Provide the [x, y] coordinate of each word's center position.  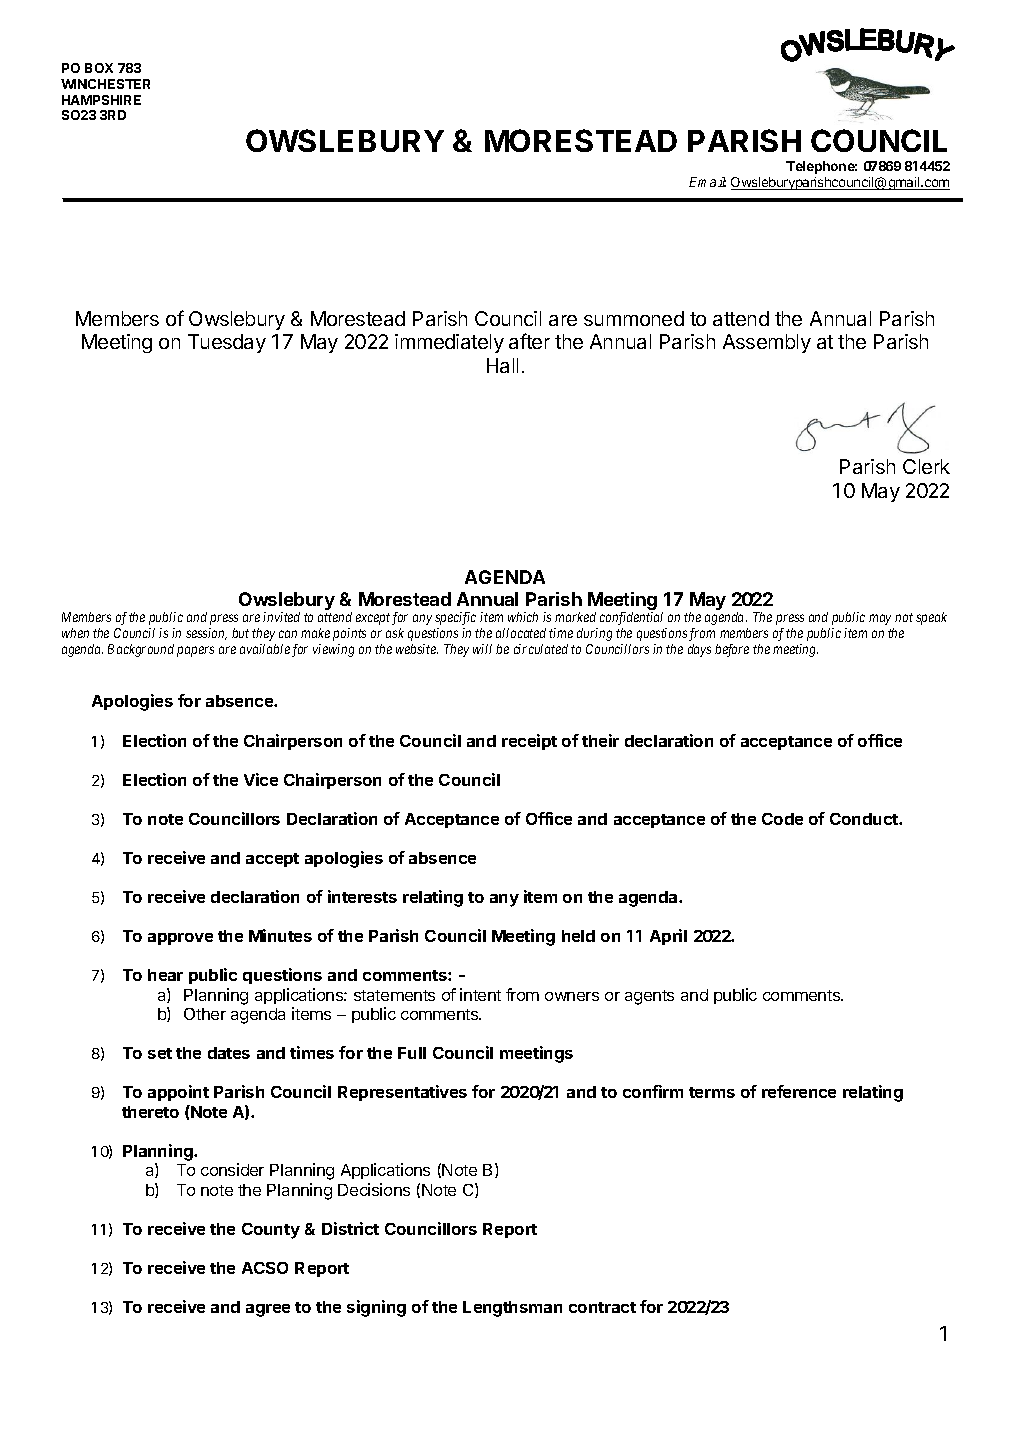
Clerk [926, 466]
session [206, 634]
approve [180, 939]
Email [707, 182]
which [523, 617]
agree [268, 1310]
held [578, 936]
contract [602, 1307]
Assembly [767, 343]
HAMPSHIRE [101, 100]
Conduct [865, 819]
